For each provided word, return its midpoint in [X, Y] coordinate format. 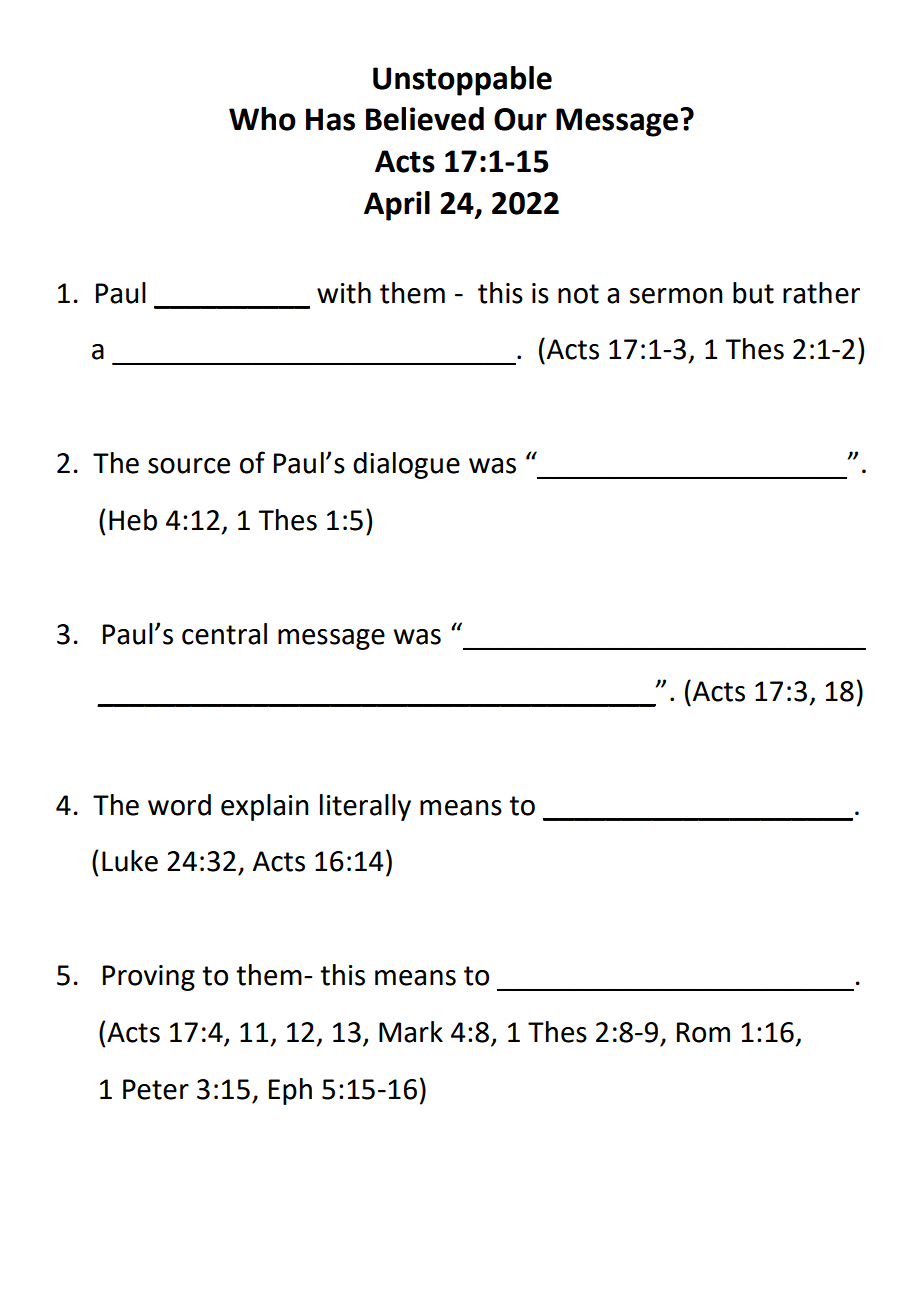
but [753, 293]
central [224, 634]
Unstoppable [462, 81]
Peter [156, 1089]
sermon [676, 296]
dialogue [406, 465]
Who [262, 119]
